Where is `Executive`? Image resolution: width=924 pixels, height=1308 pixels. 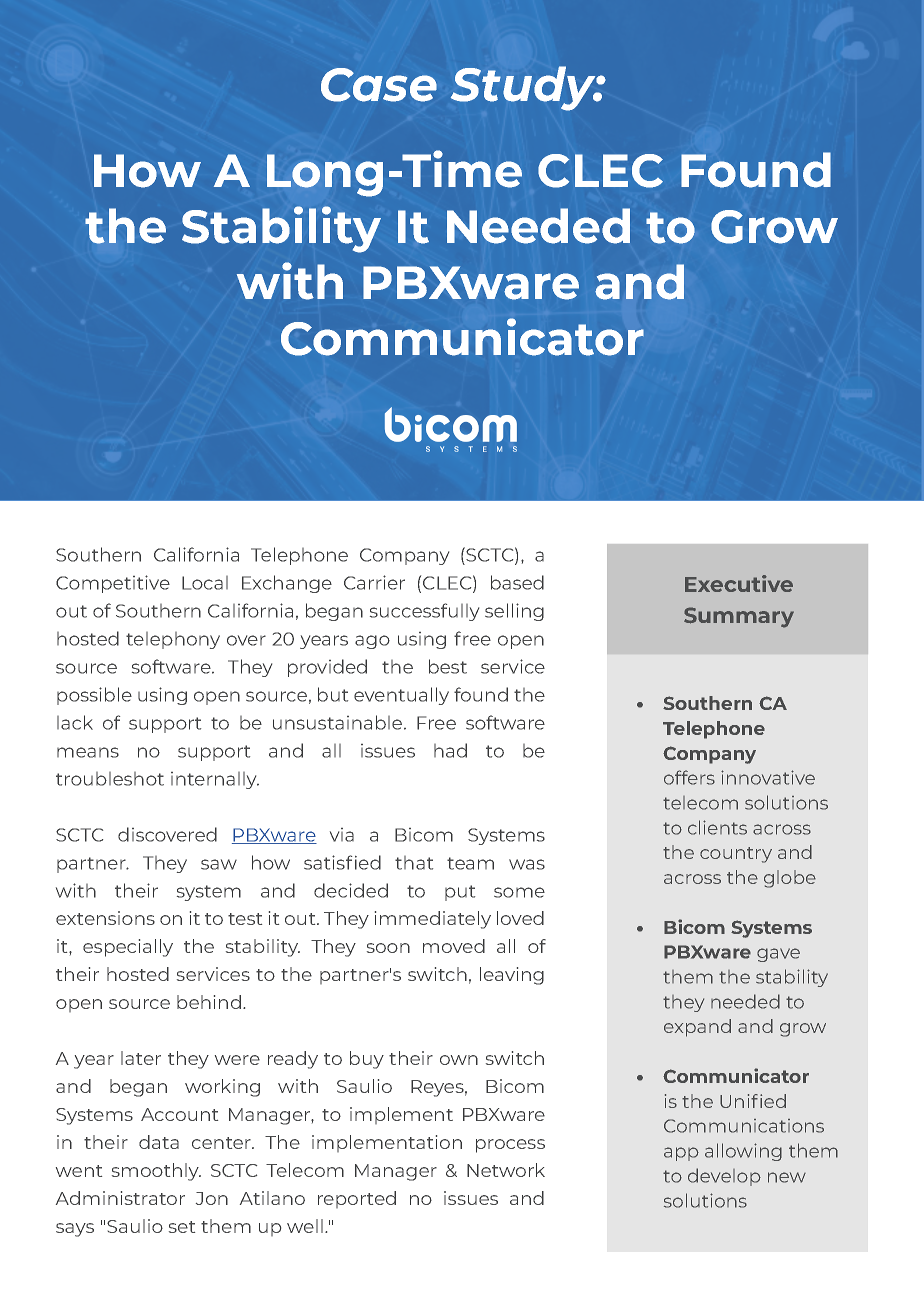 Executive is located at coordinates (739, 583).
